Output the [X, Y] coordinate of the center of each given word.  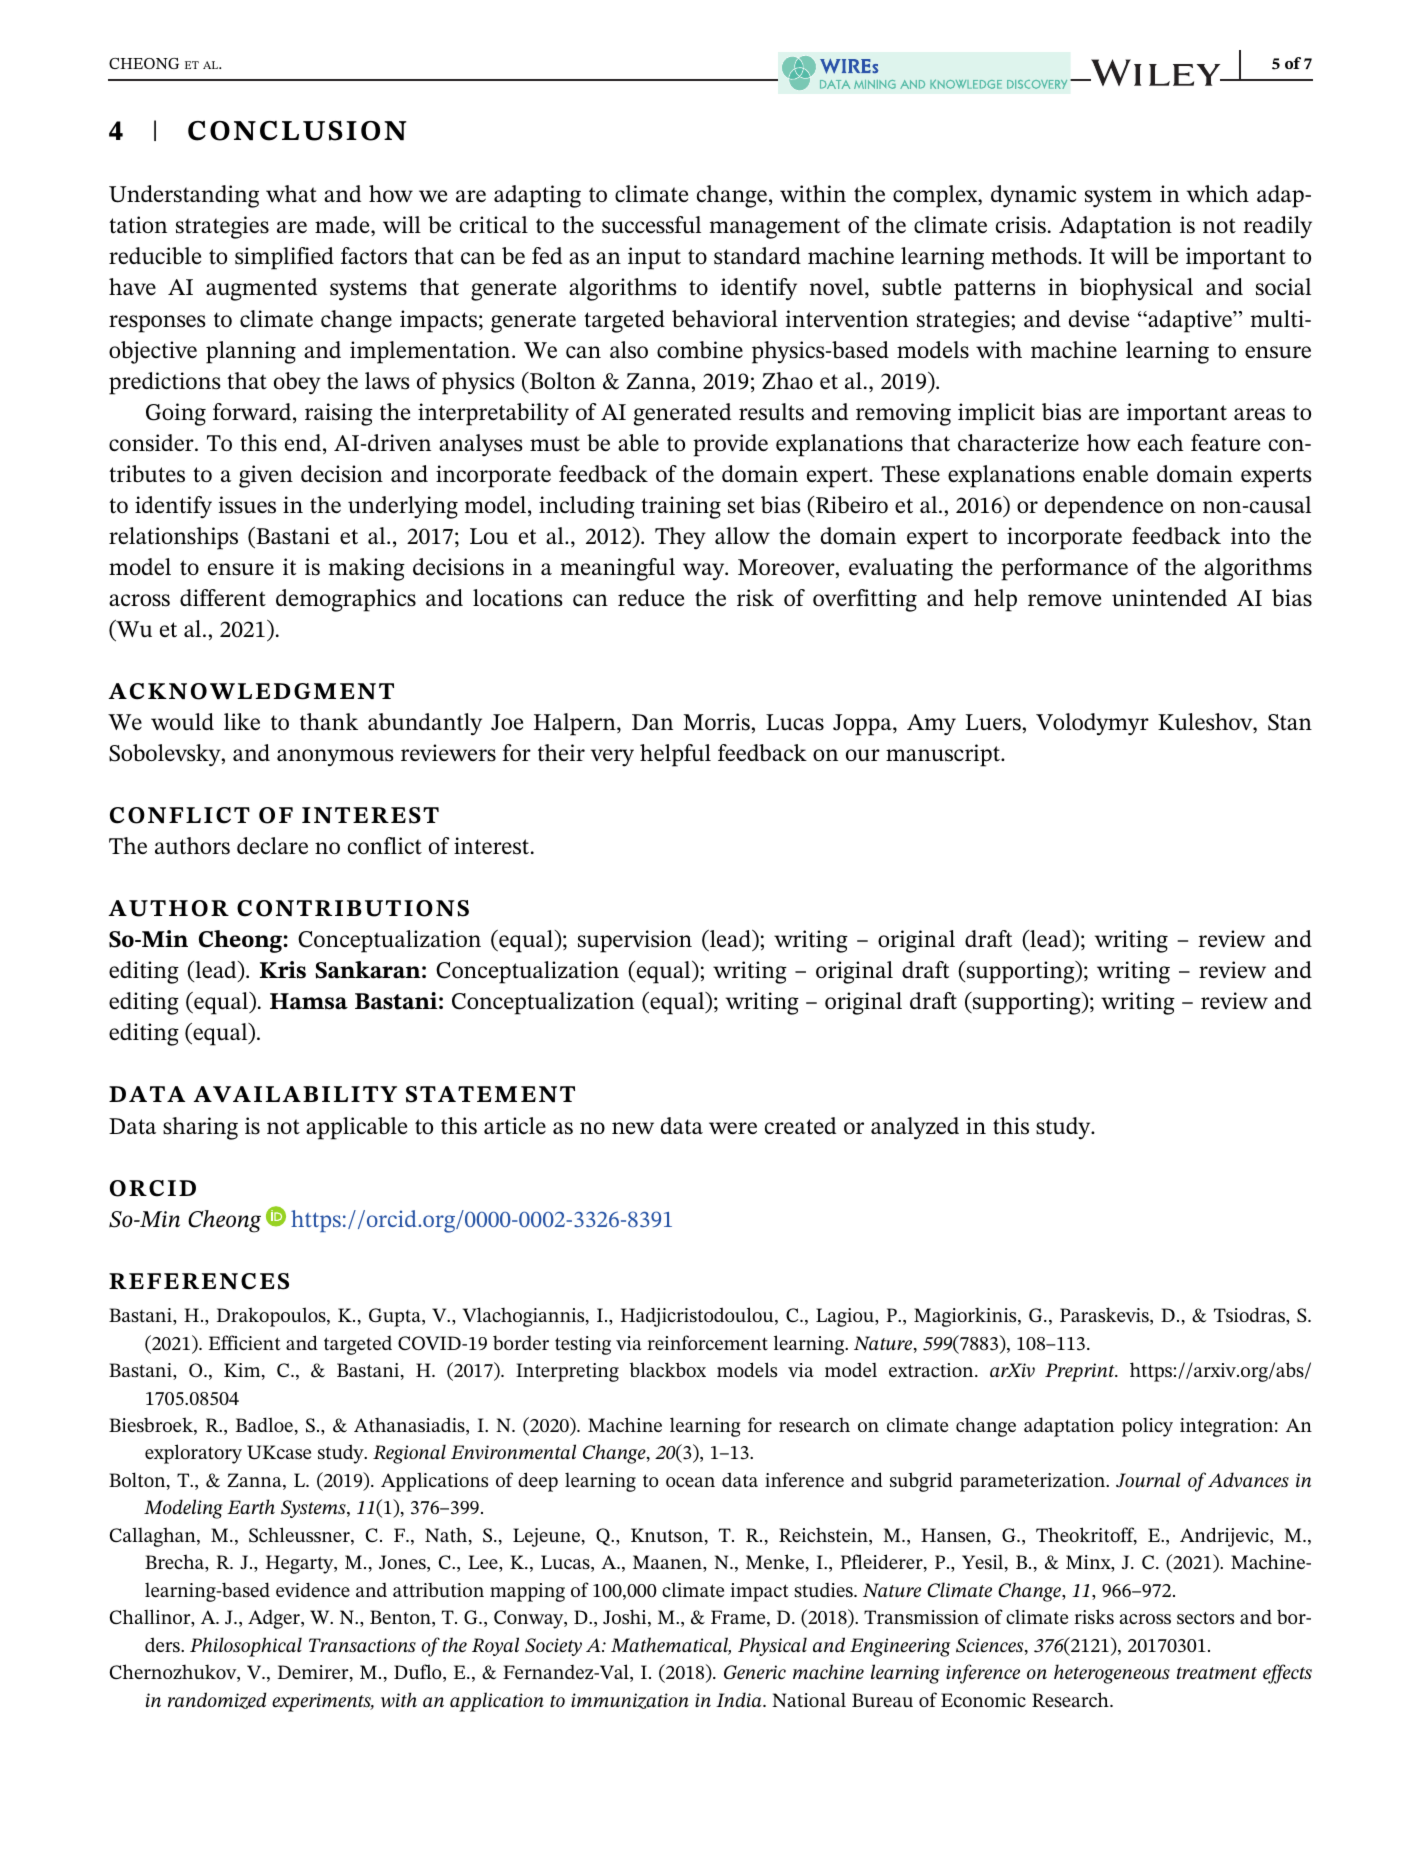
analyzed [915, 1128]
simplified [284, 258]
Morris [717, 722]
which [1218, 193]
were [733, 1128]
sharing [200, 1128]
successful [651, 225]
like [242, 721]
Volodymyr [1092, 724]
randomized [217, 1700]
